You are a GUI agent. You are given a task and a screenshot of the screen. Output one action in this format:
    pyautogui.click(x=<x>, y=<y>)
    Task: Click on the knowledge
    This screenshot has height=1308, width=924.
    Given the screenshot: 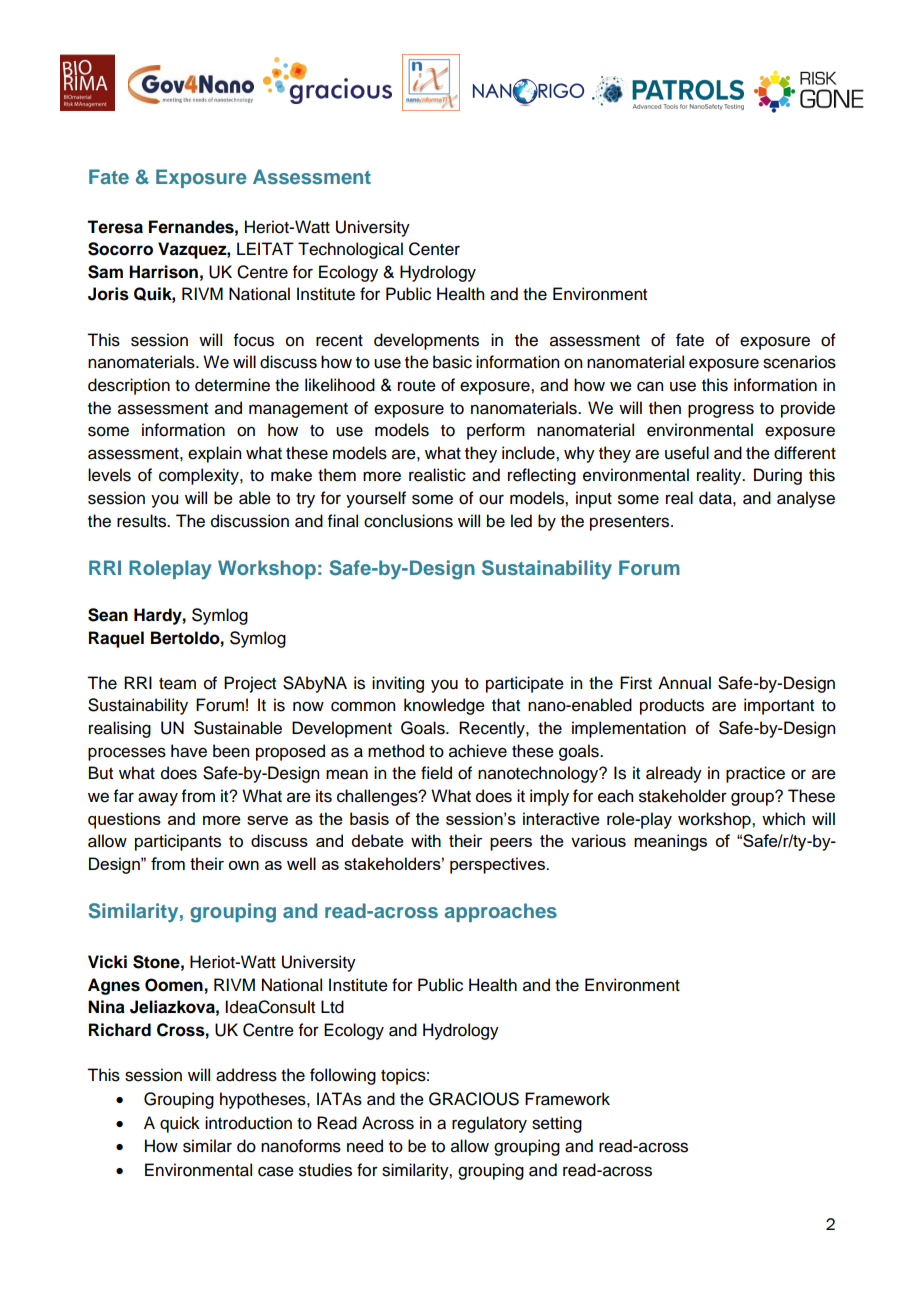 What is the action you would take?
    pyautogui.click(x=444, y=706)
